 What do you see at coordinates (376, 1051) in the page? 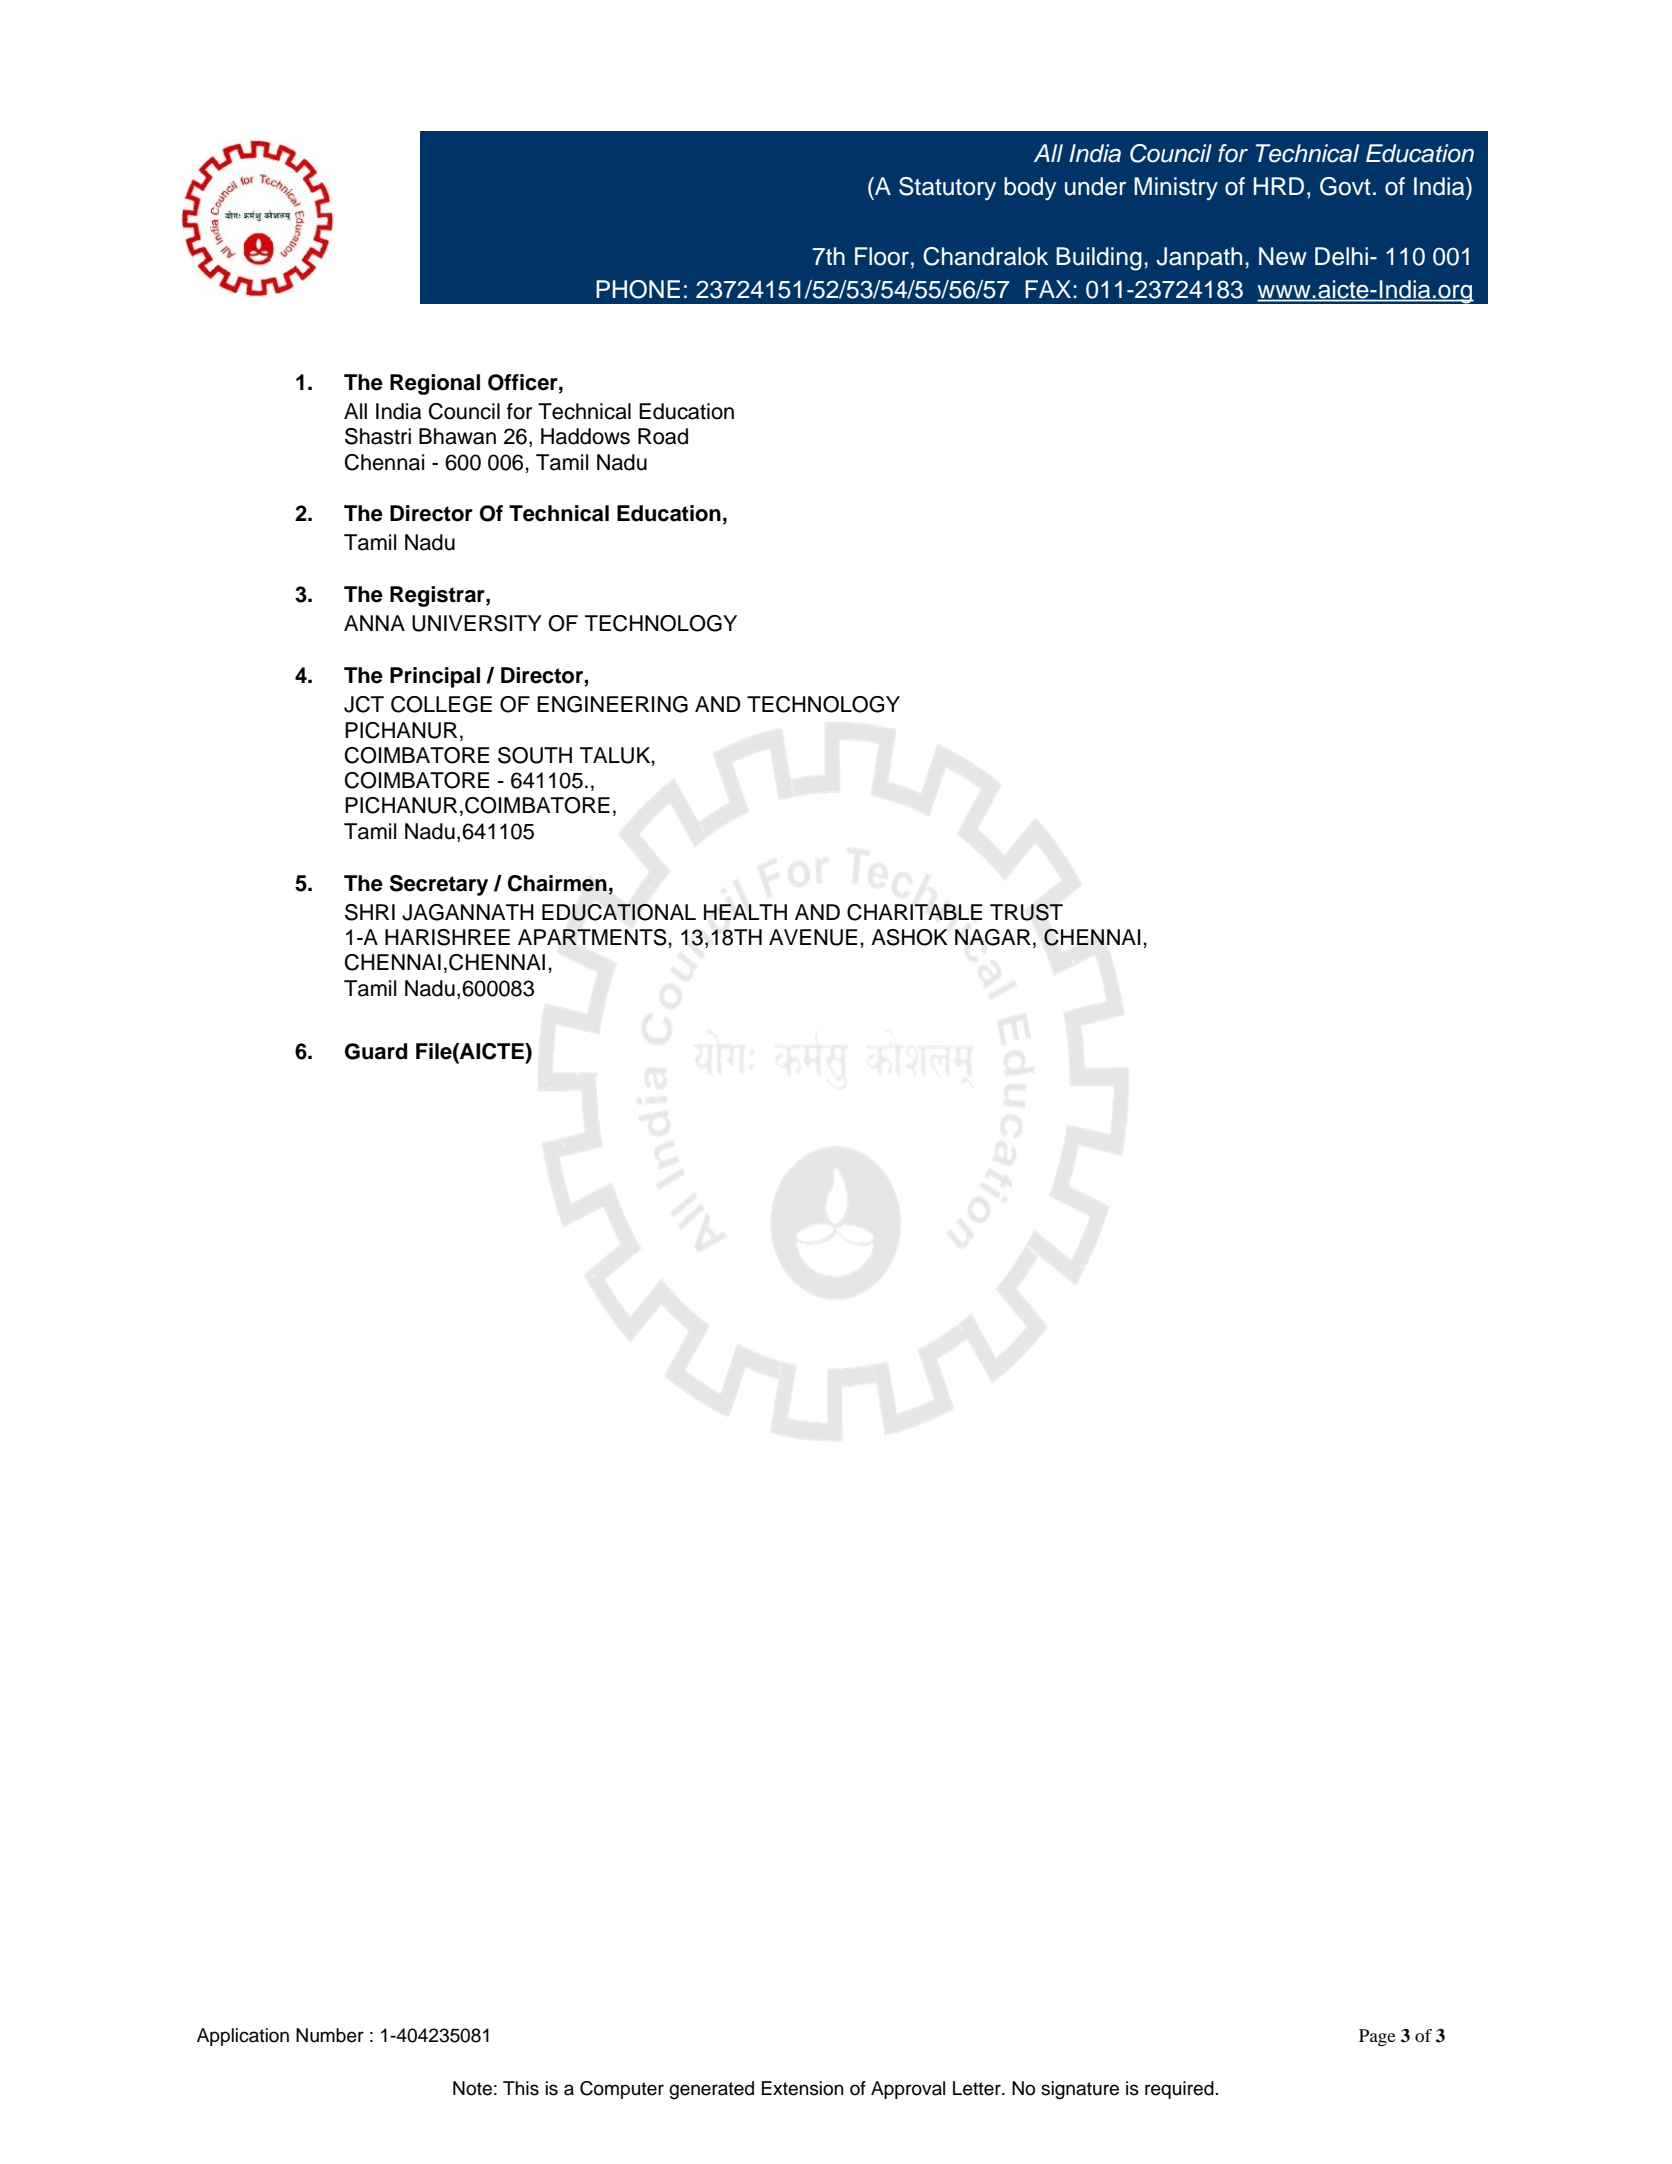
I see `Guard` at bounding box center [376, 1051].
